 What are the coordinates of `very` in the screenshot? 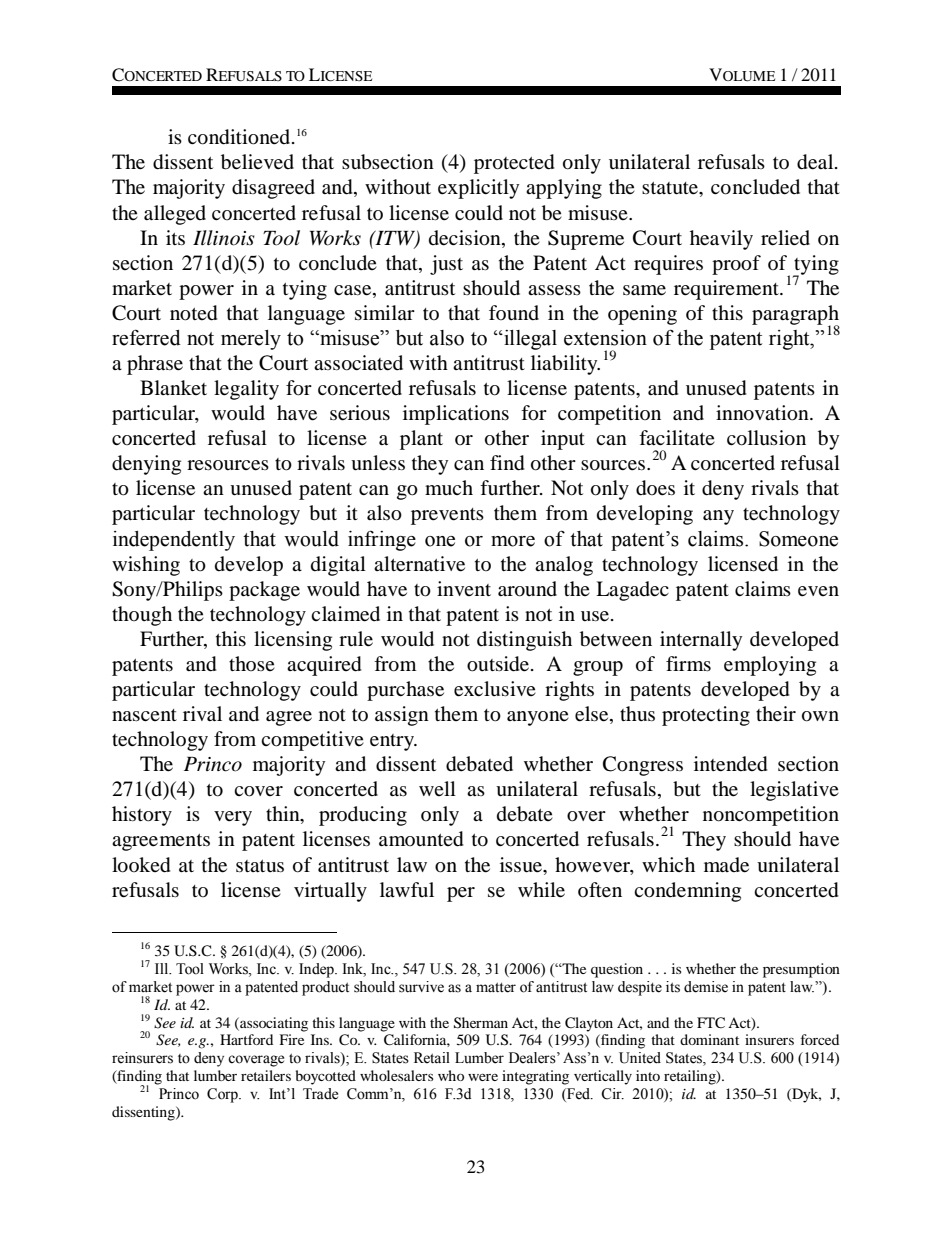 It's located at (233, 818).
